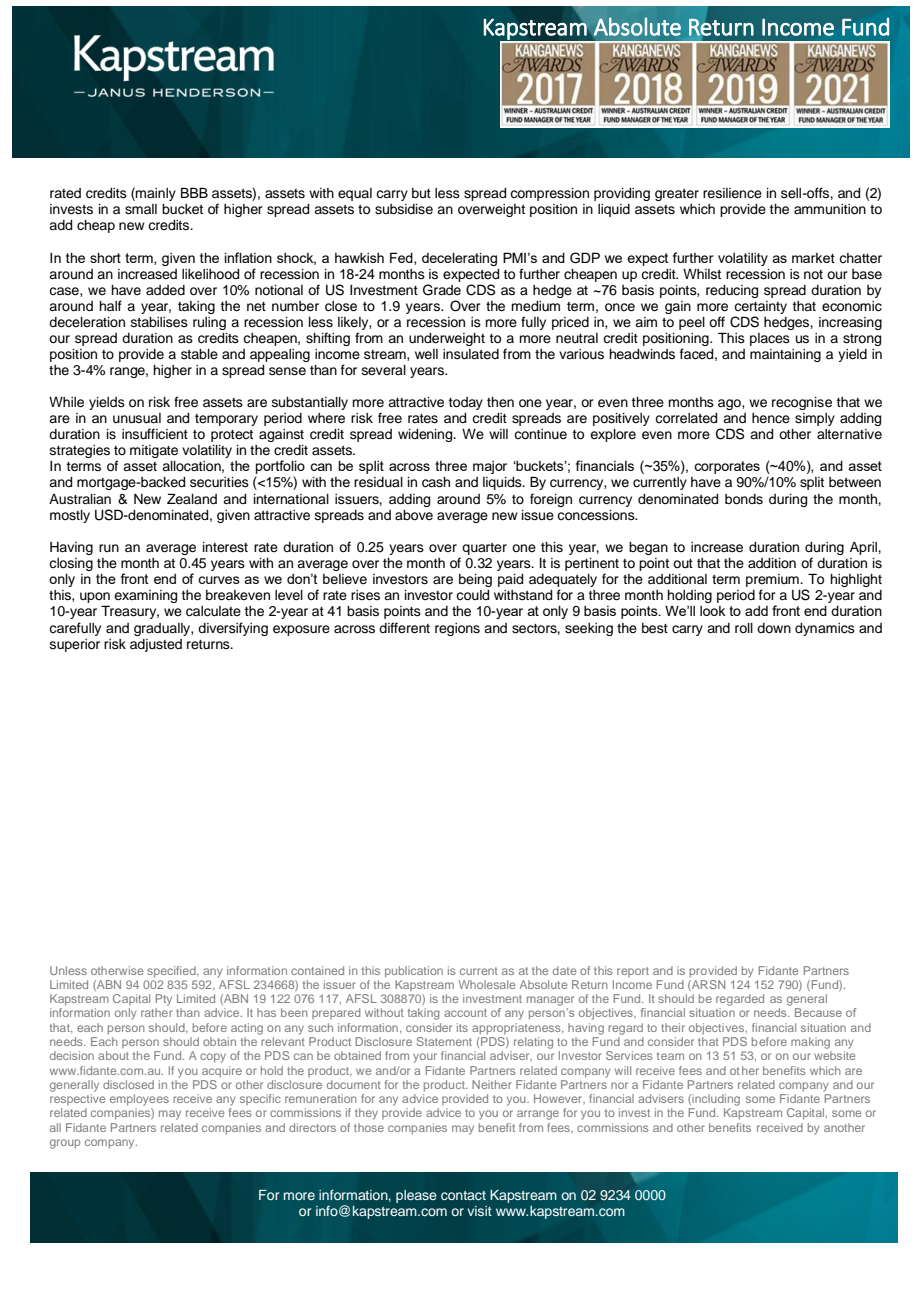 This page has width=924, height=1308. I want to click on resilience, so click(732, 193).
